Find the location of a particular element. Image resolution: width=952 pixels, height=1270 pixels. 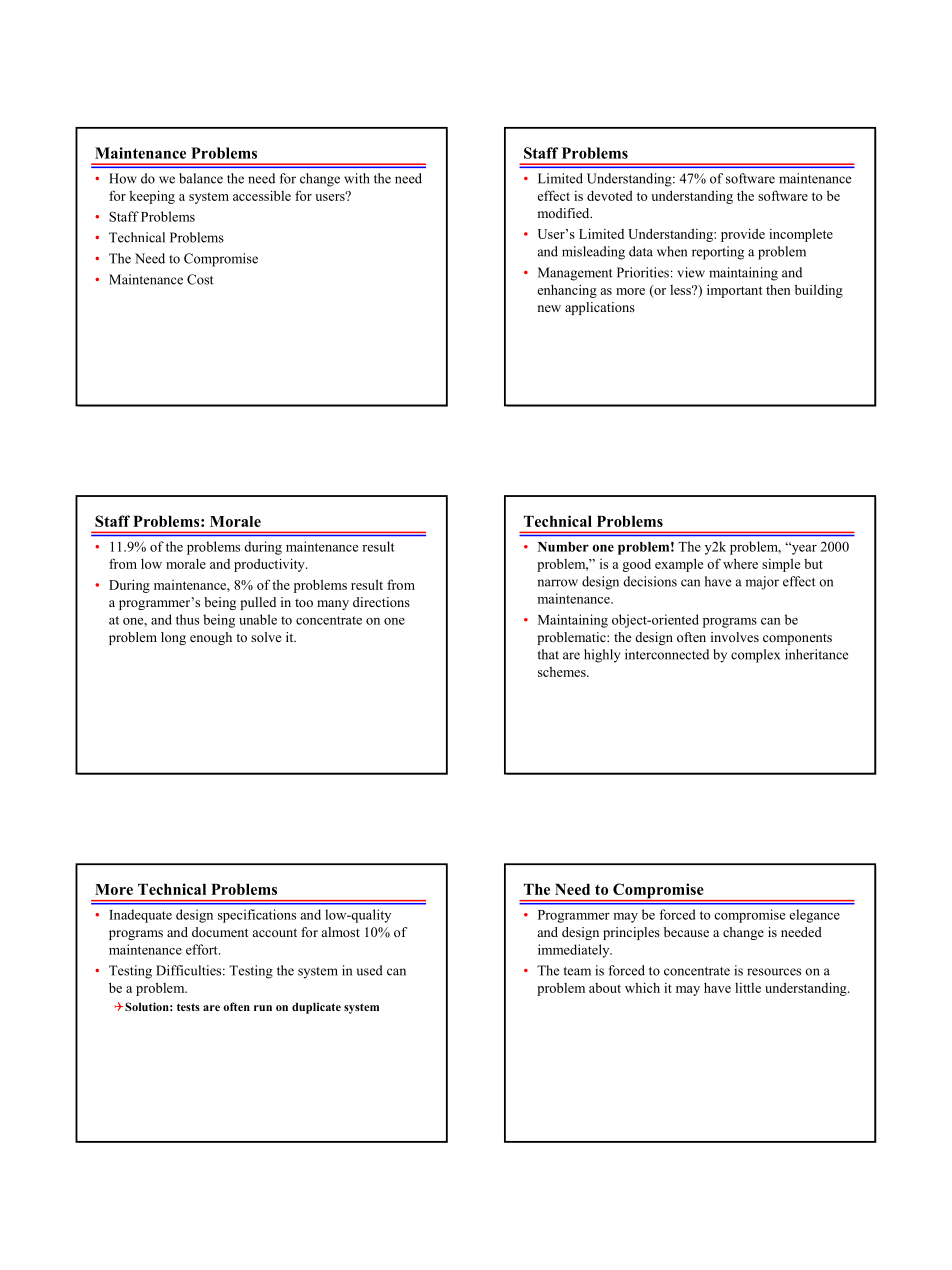

specifications is located at coordinates (257, 916).
